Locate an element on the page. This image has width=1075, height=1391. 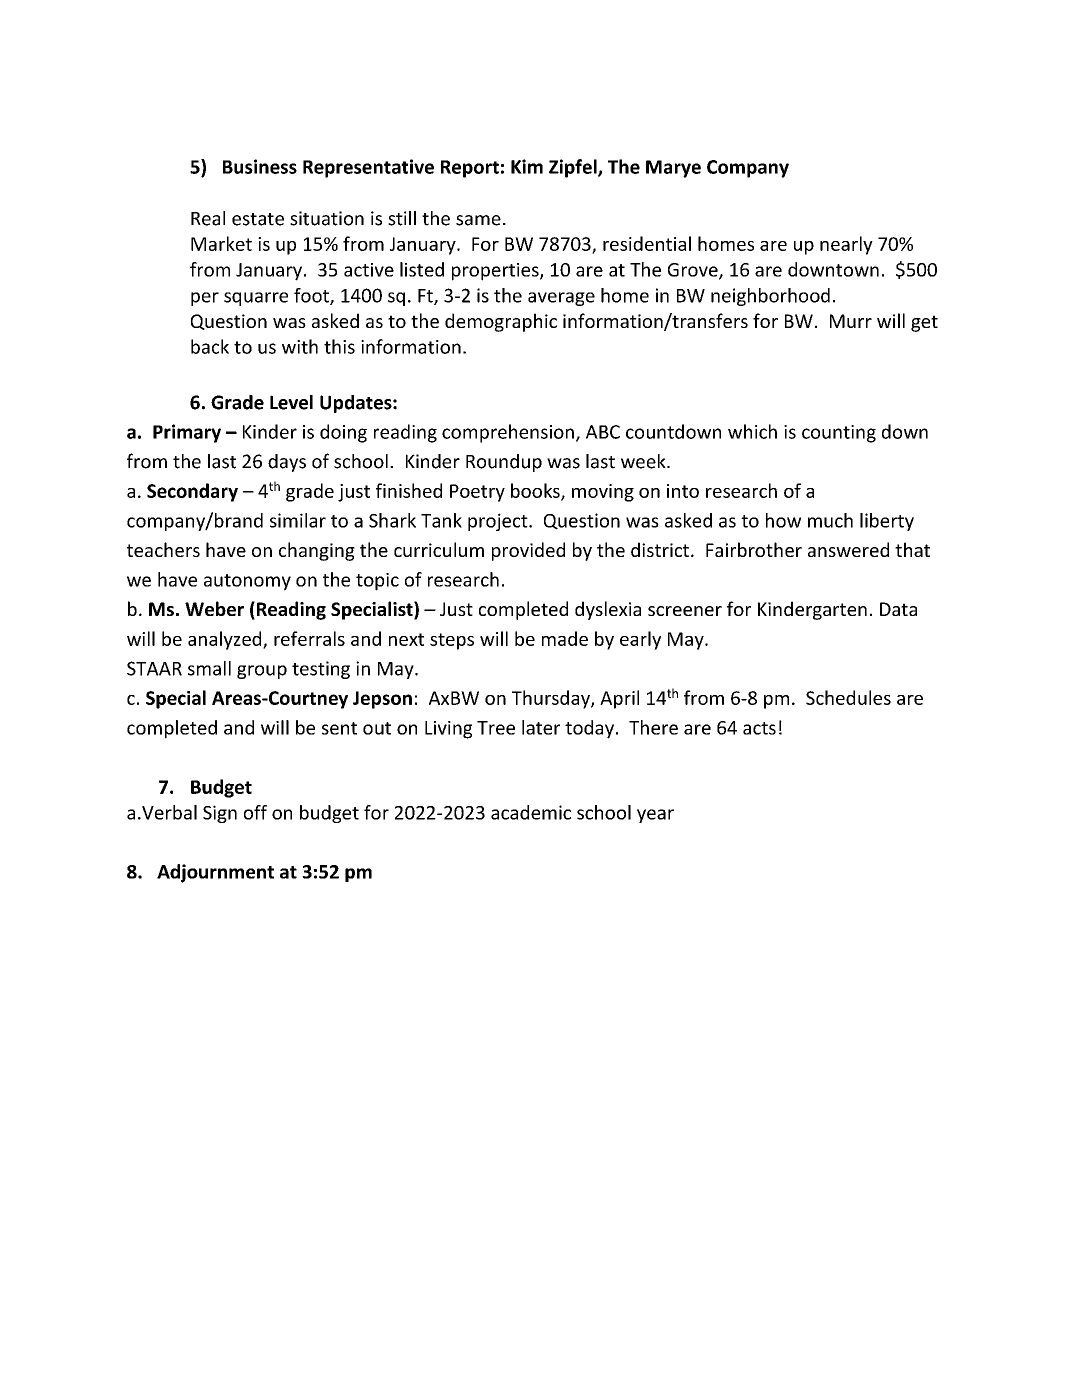
Schedules is located at coordinates (848, 697).
